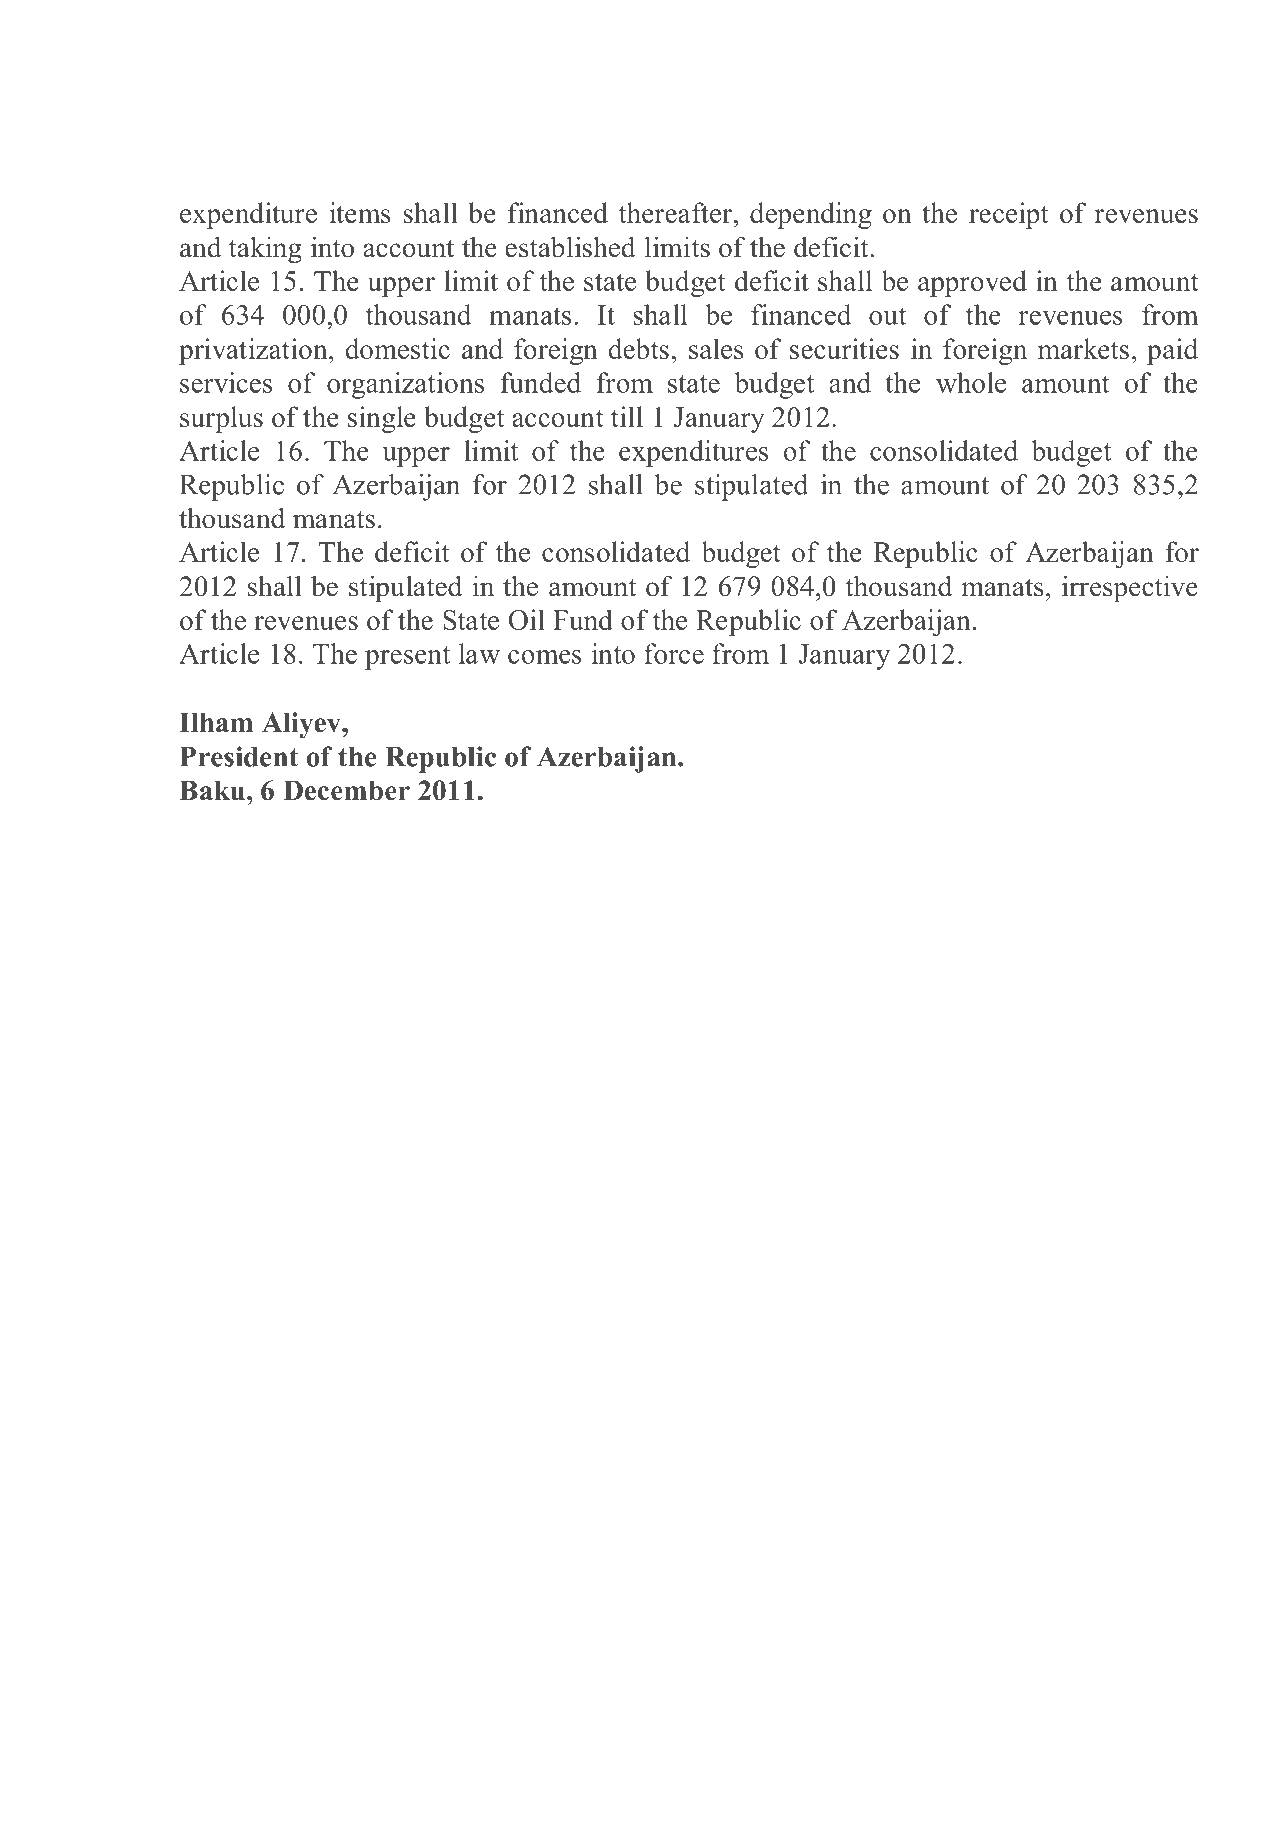 The image size is (1287, 1821). What do you see at coordinates (971, 382) in the screenshot?
I see `whole` at bounding box center [971, 382].
